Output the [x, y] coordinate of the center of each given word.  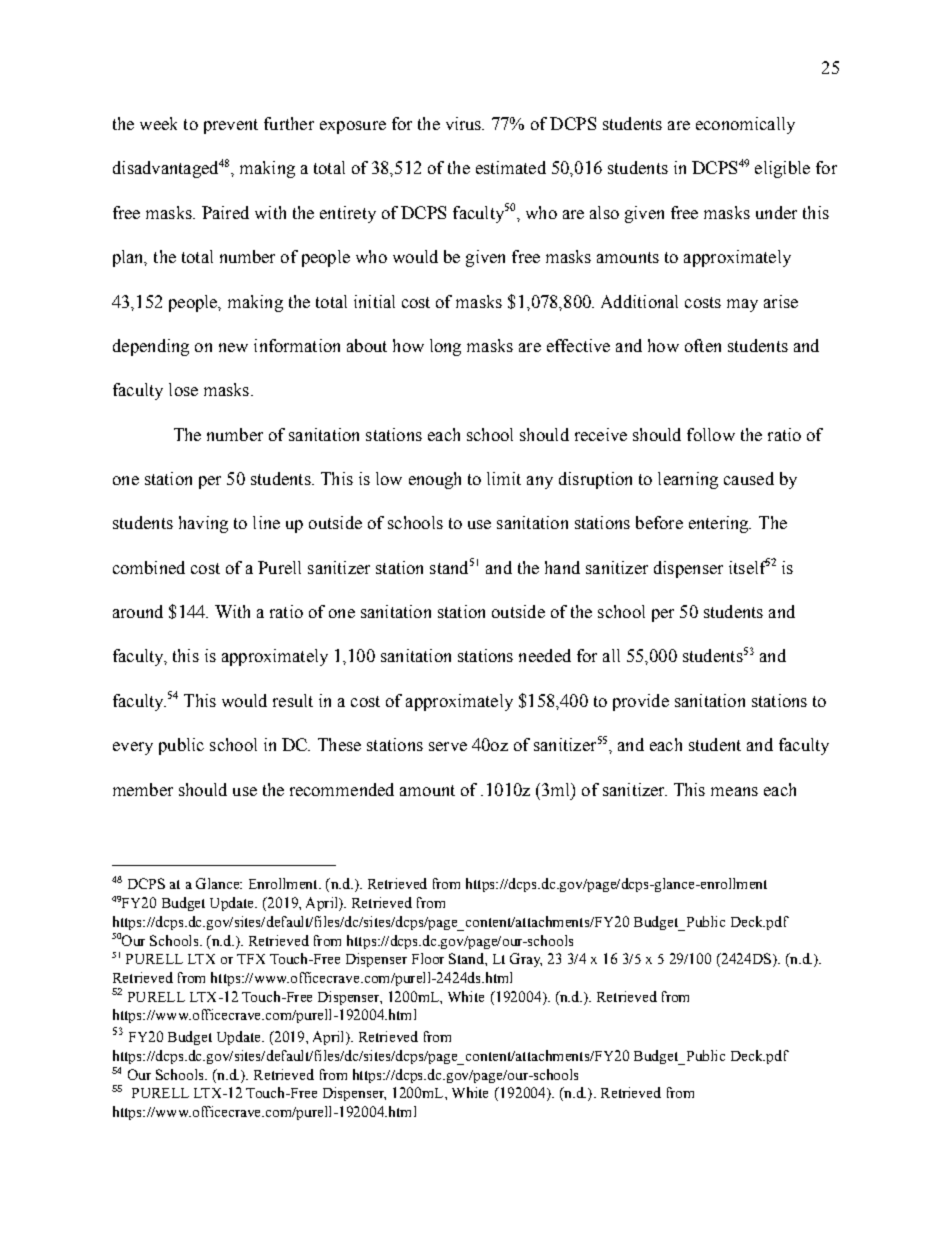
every [133, 748]
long [445, 347]
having [203, 524]
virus [465, 123]
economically [745, 125]
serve [448, 746]
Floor [428, 958]
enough [435, 480]
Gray [526, 960]
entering [720, 524]
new [233, 347]
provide [641, 702]
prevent [231, 126]
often [703, 345]
